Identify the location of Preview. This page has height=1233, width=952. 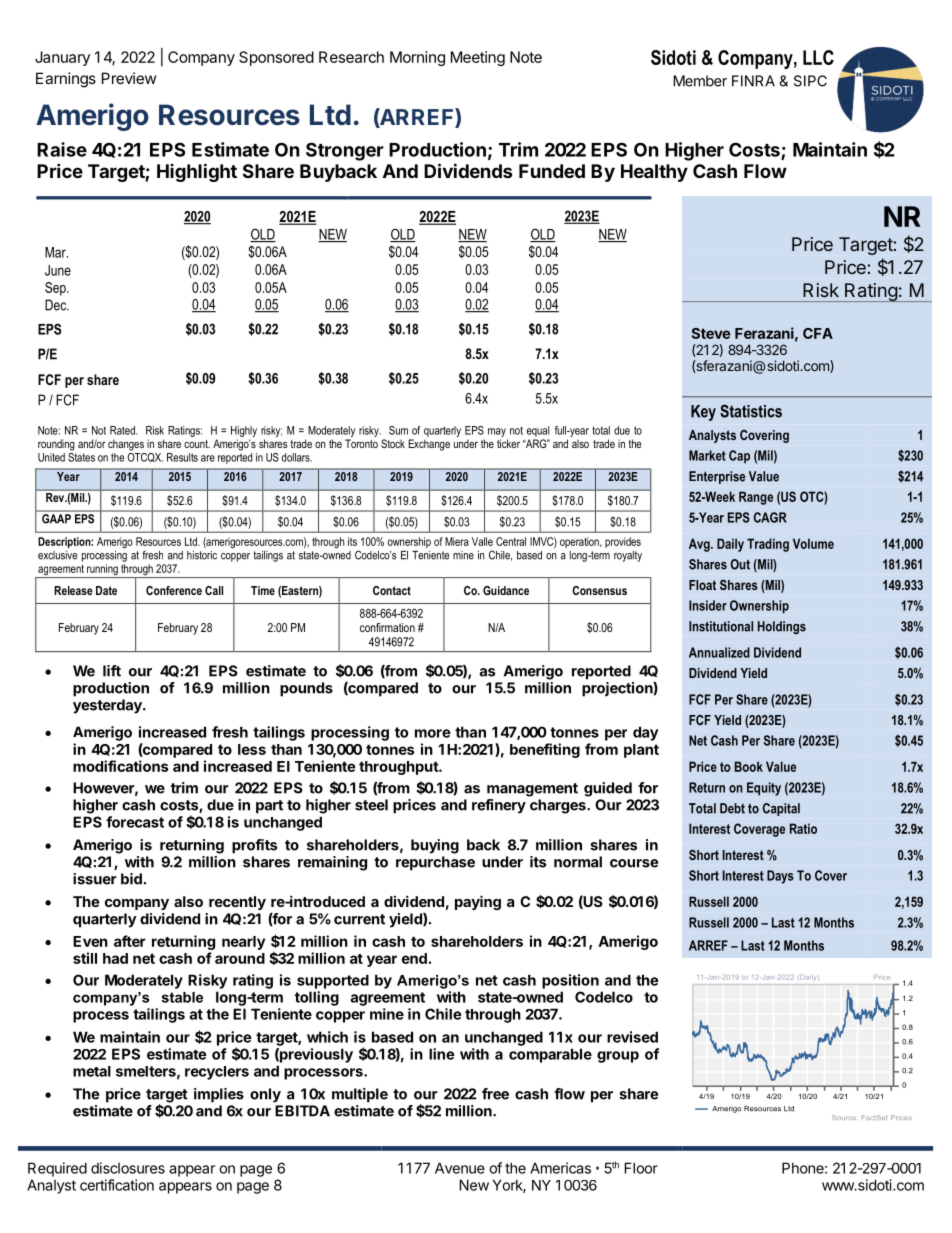
(129, 78).
